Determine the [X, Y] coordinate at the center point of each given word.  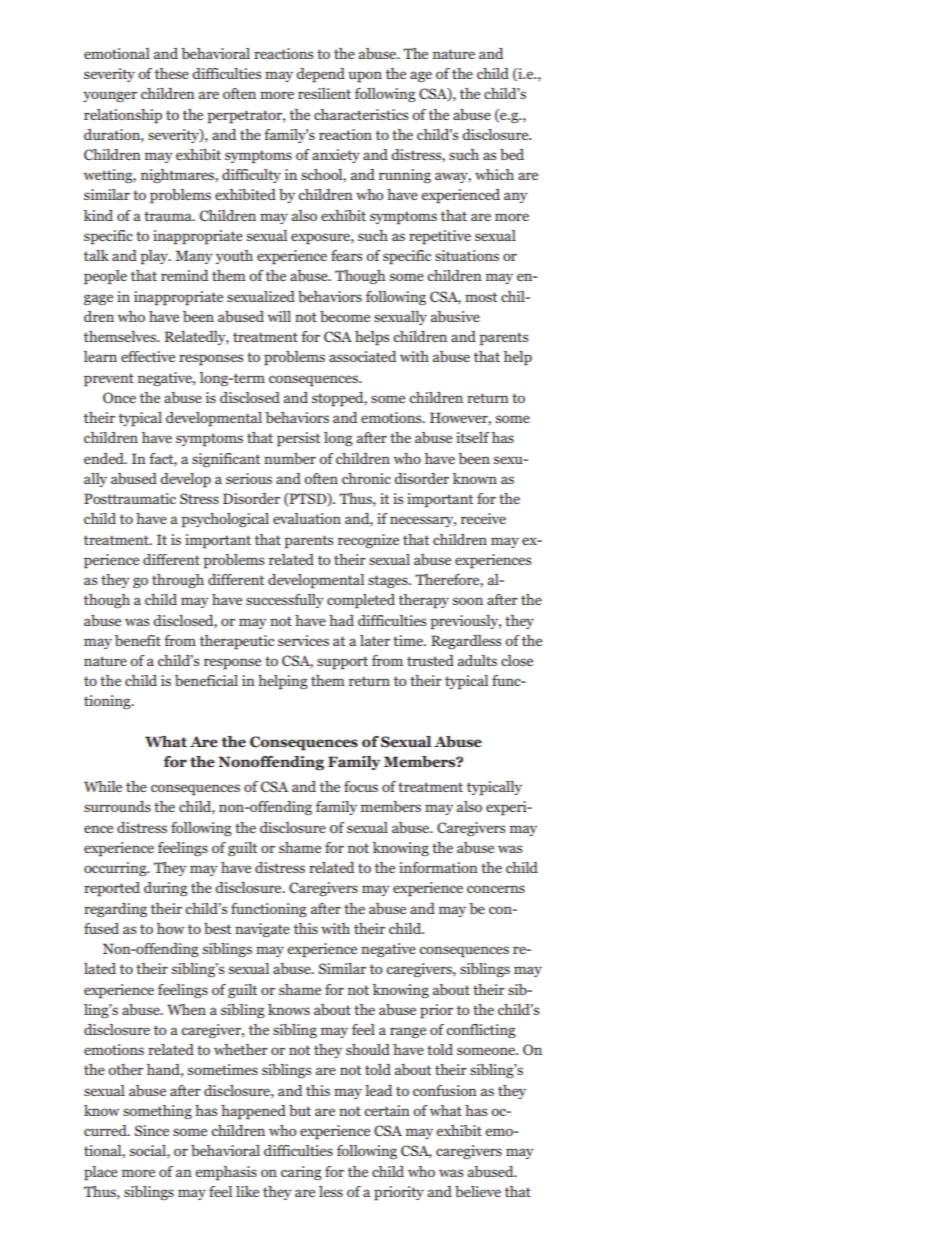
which [494, 174]
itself [472, 437]
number [290, 458]
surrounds [117, 806]
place [101, 1173]
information [438, 867]
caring [301, 1173]
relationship [123, 116]
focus [361, 786]
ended [105, 458]
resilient [324, 93]
